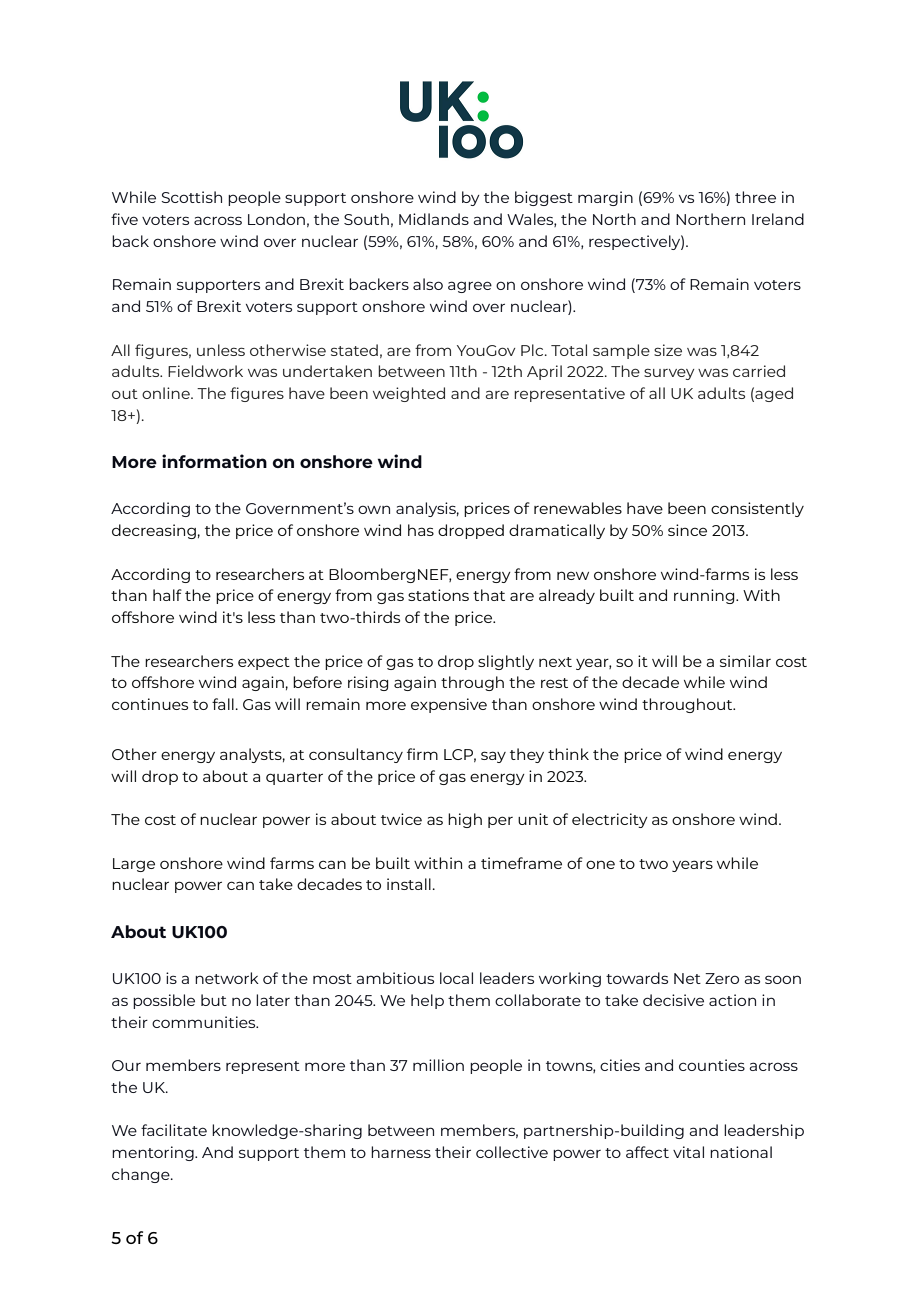  Describe the element at coordinates (224, 704) in the page. I see `fall` at that location.
